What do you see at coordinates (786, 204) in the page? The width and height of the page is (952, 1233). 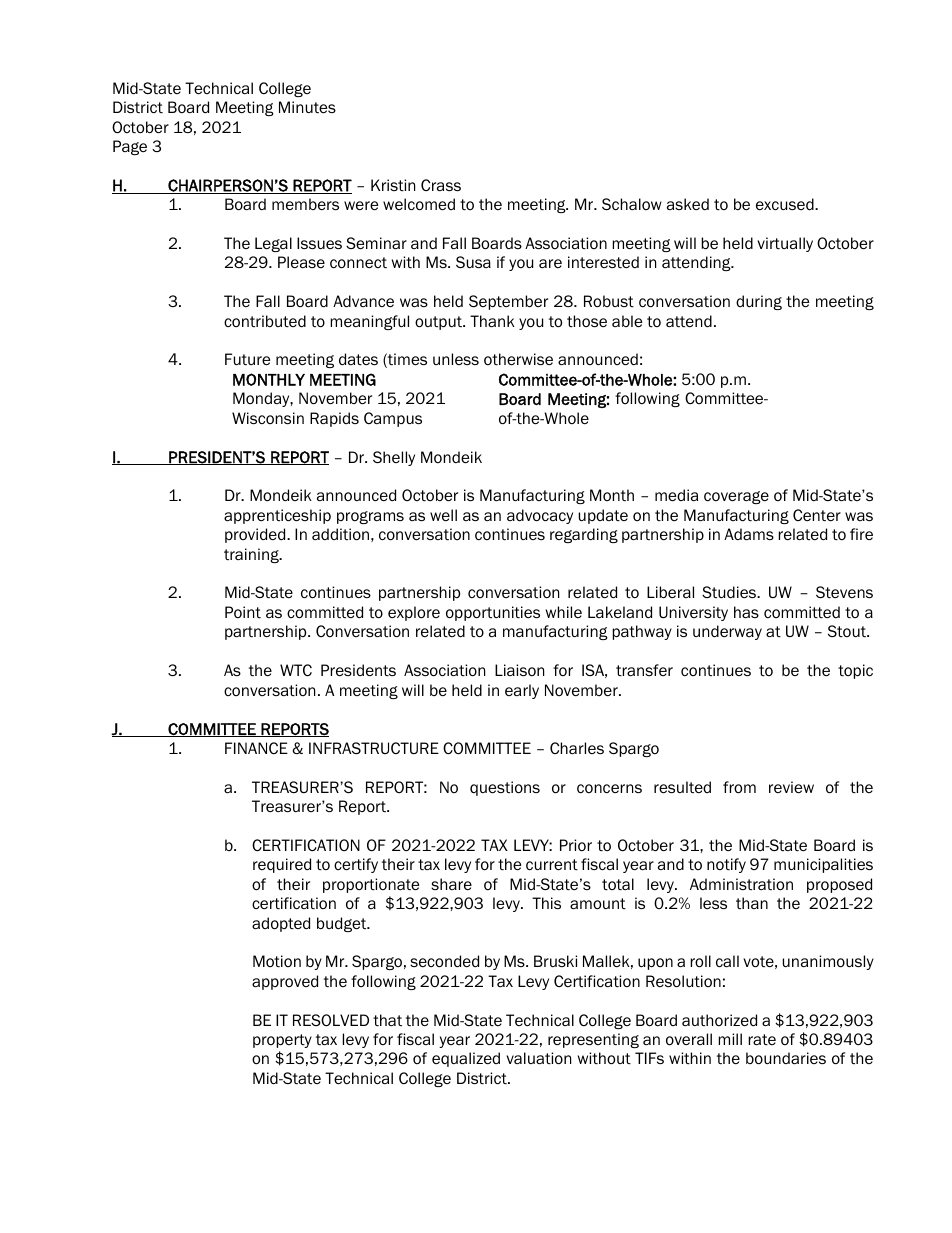 I see `excused` at bounding box center [786, 204].
